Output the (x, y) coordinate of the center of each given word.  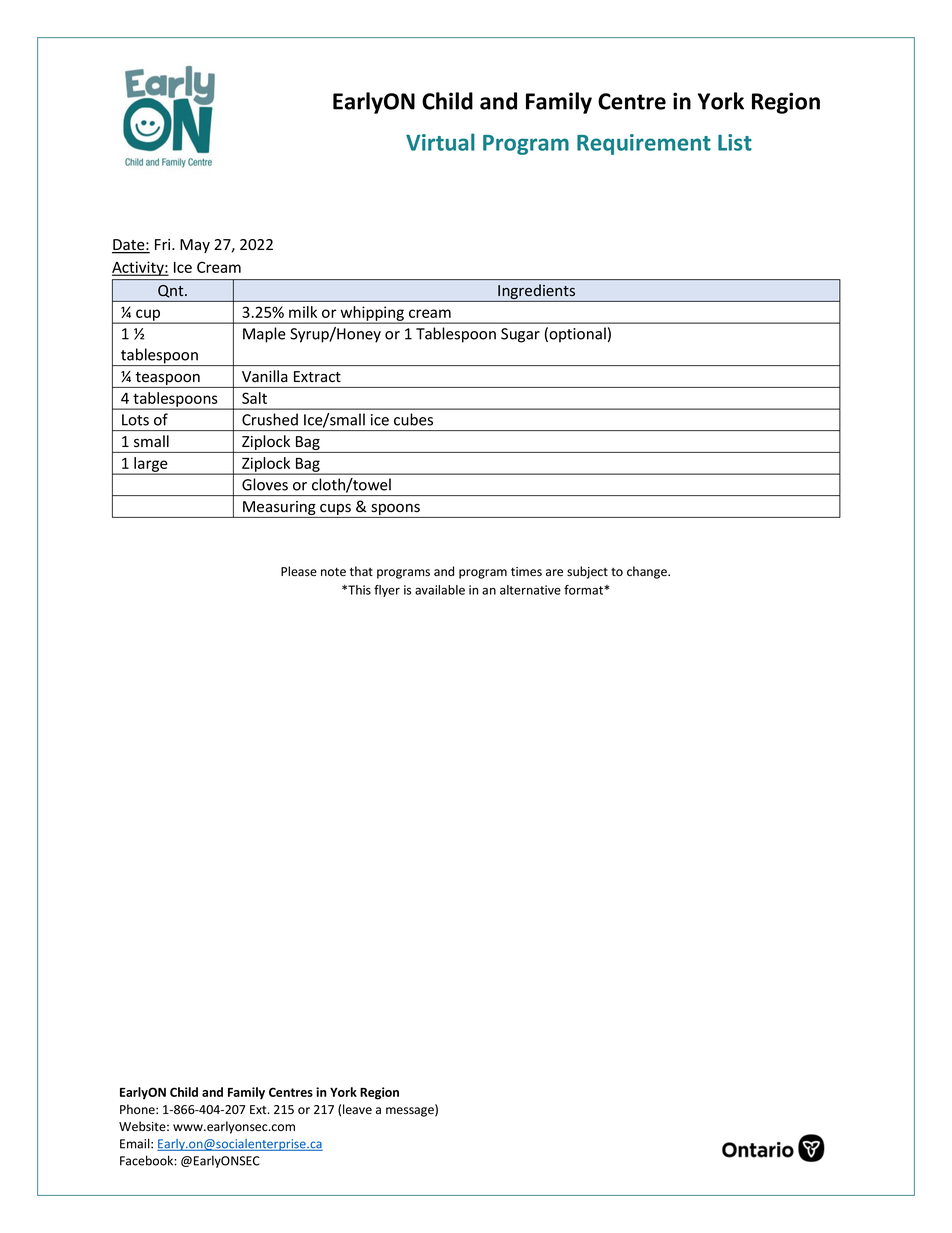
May (195, 246)
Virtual (440, 142)
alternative (530, 590)
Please (299, 571)
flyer (387, 591)
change (648, 572)
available (440, 590)
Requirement (644, 144)
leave (357, 1109)
